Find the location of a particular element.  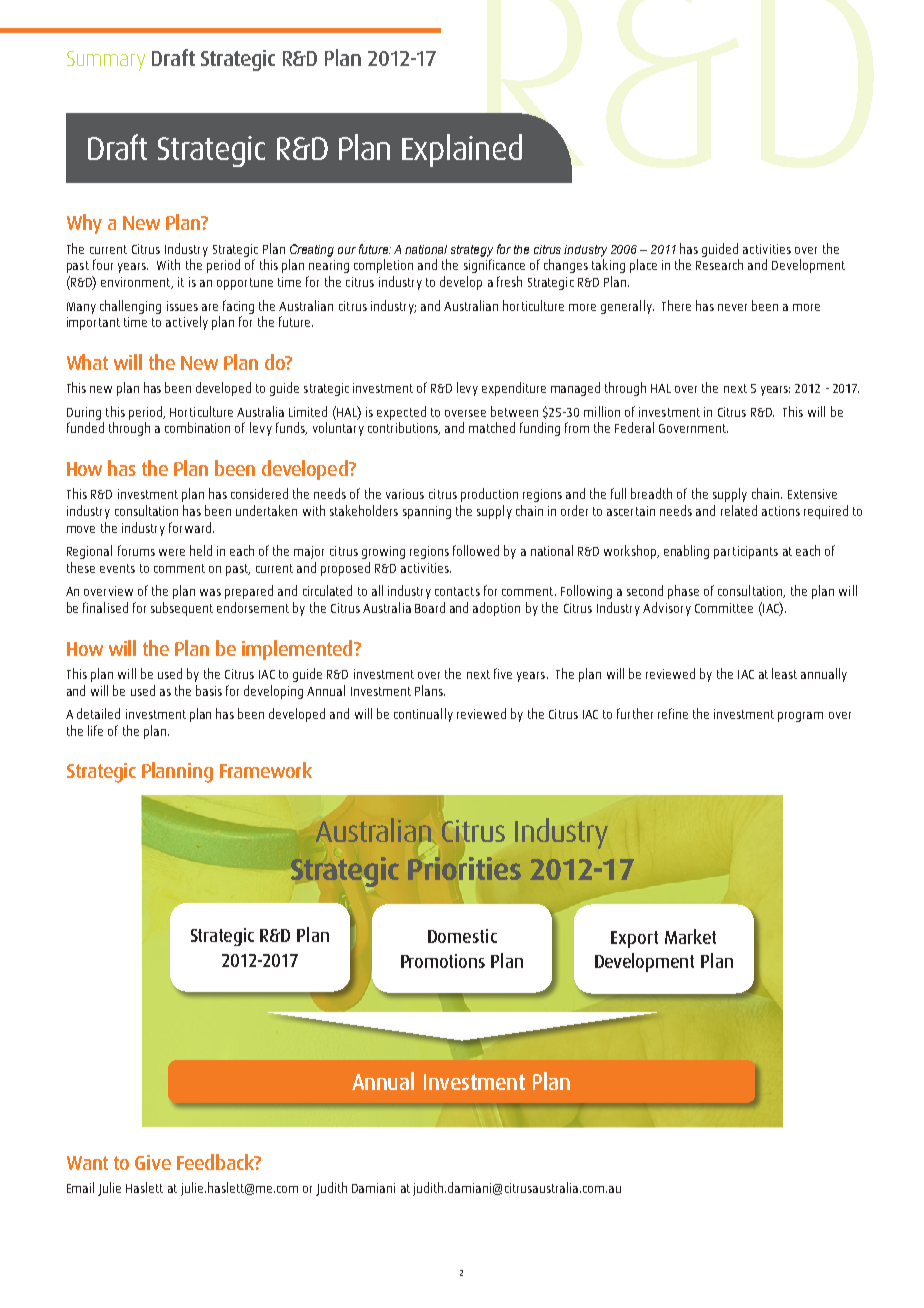

Explained is located at coordinates (462, 150).
